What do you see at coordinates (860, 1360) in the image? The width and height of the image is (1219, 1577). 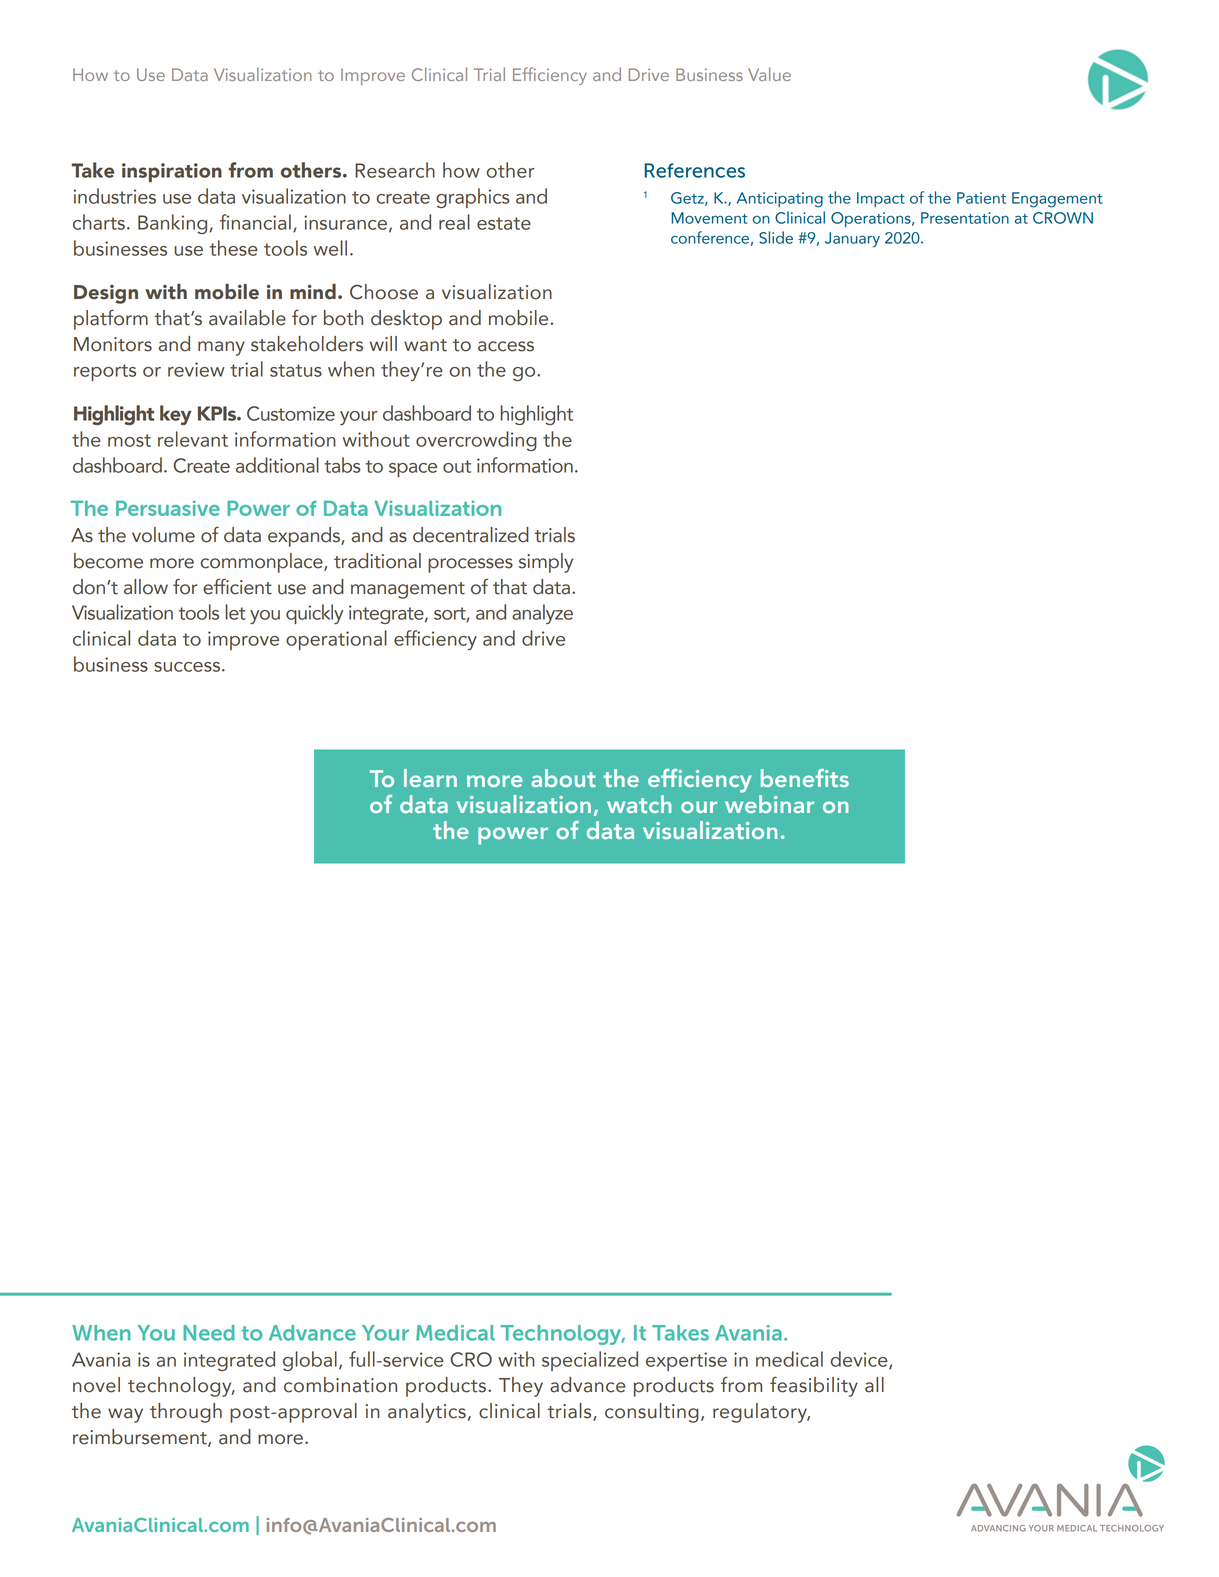 I see `device` at bounding box center [860, 1360].
